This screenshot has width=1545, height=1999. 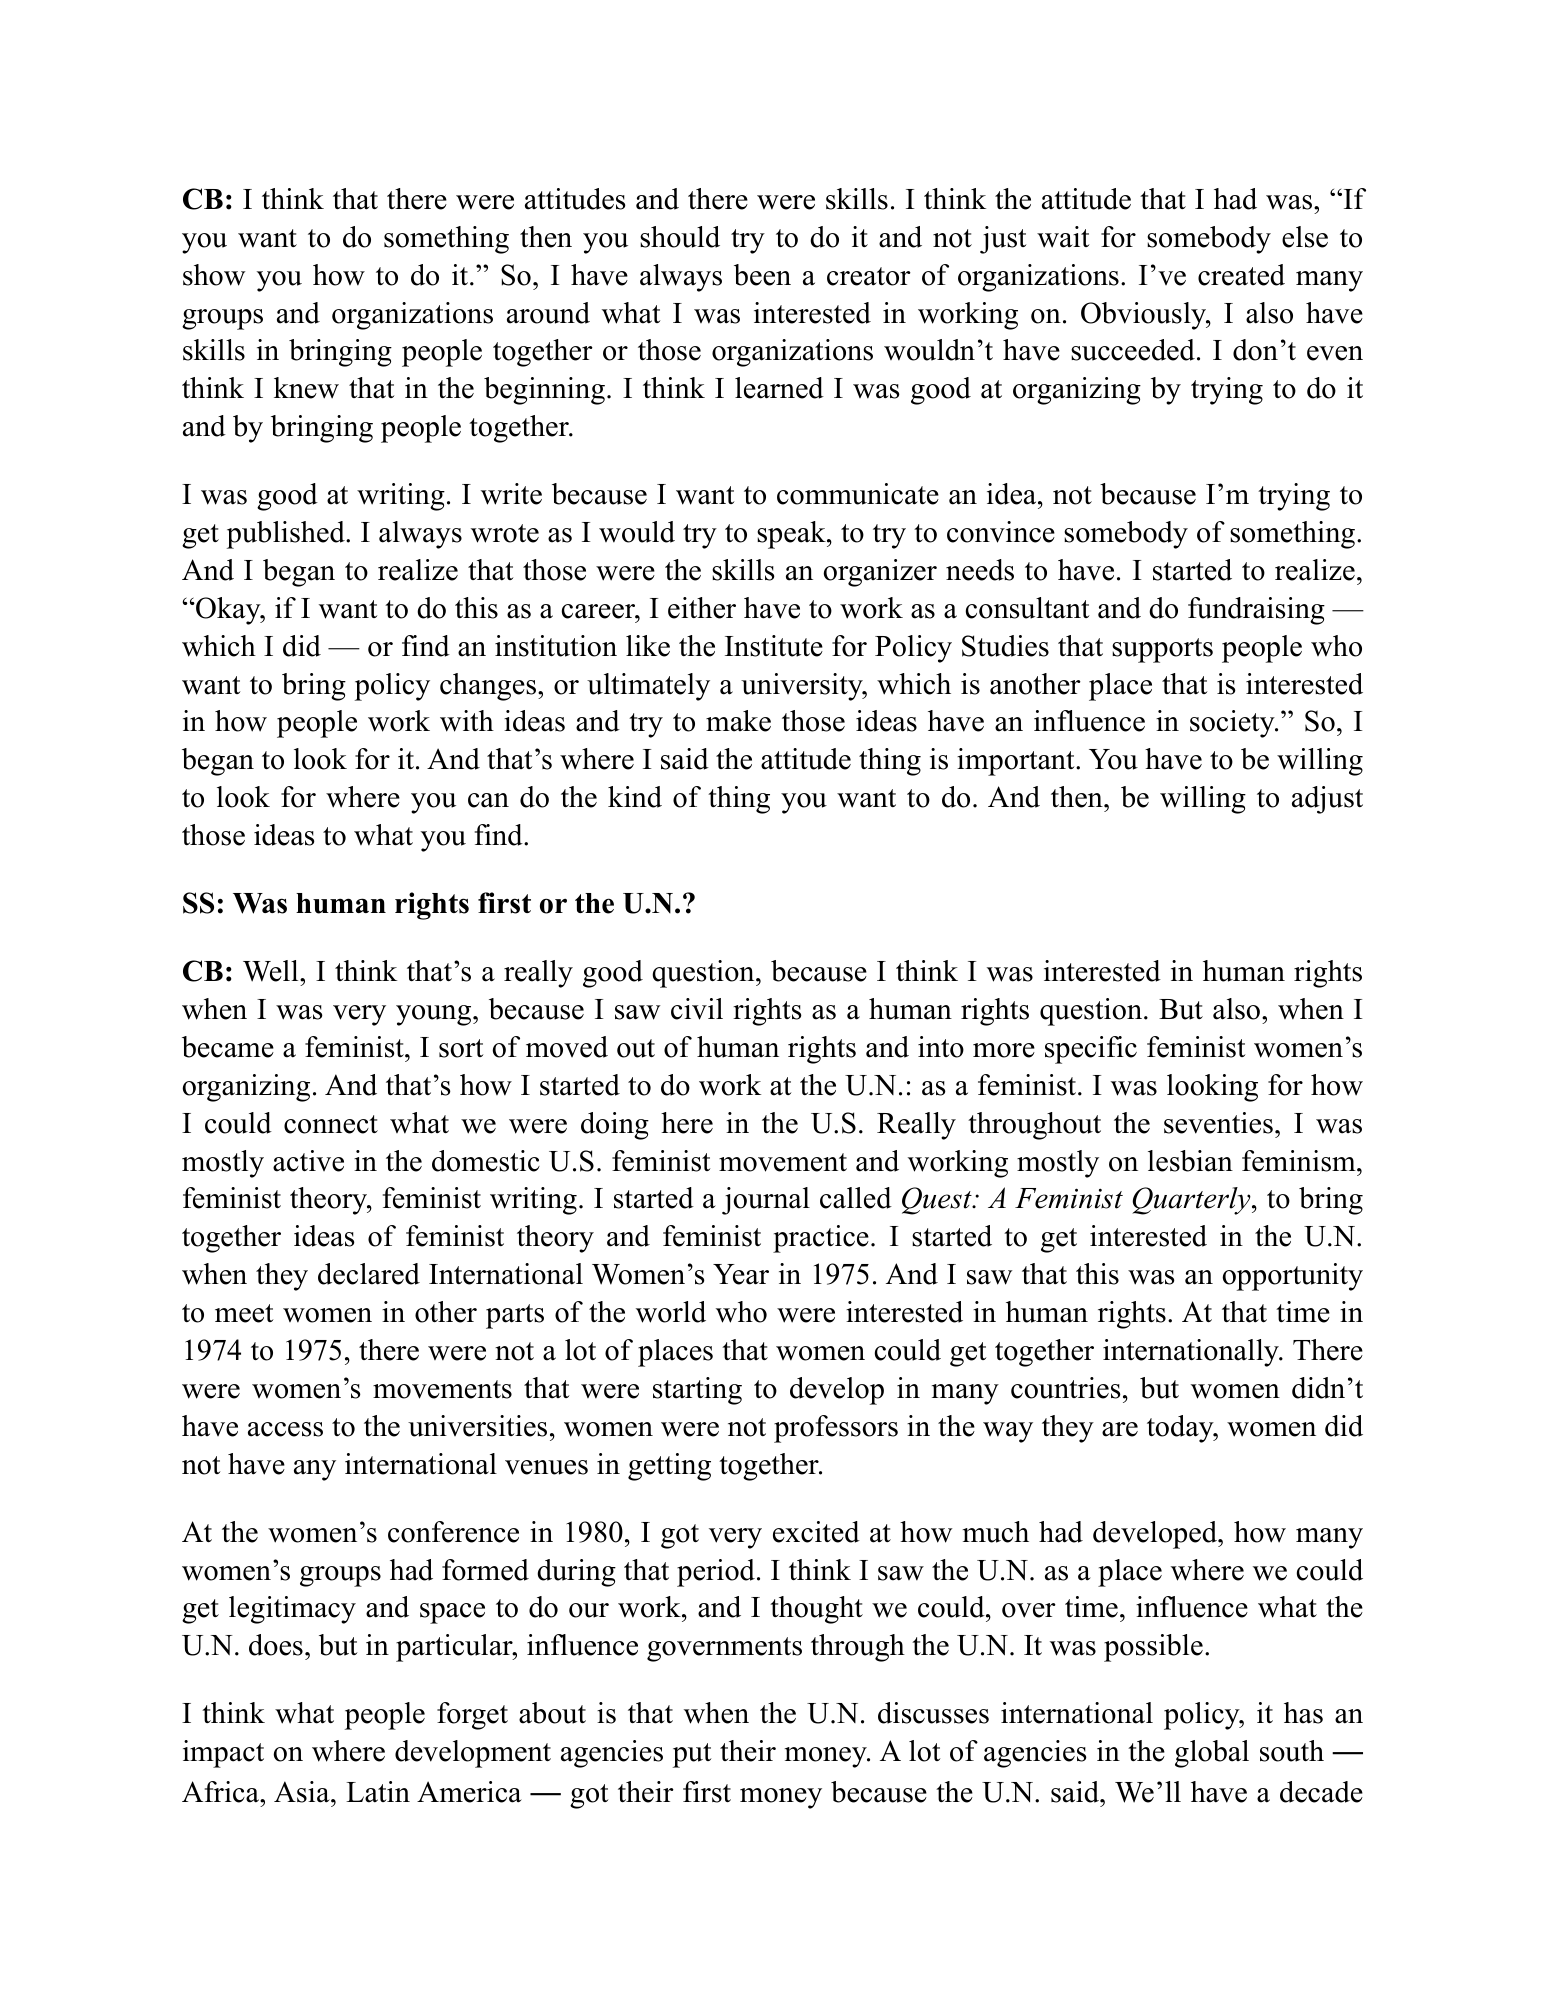 What do you see at coordinates (285, 1429) in the screenshot?
I see `access` at bounding box center [285, 1429].
